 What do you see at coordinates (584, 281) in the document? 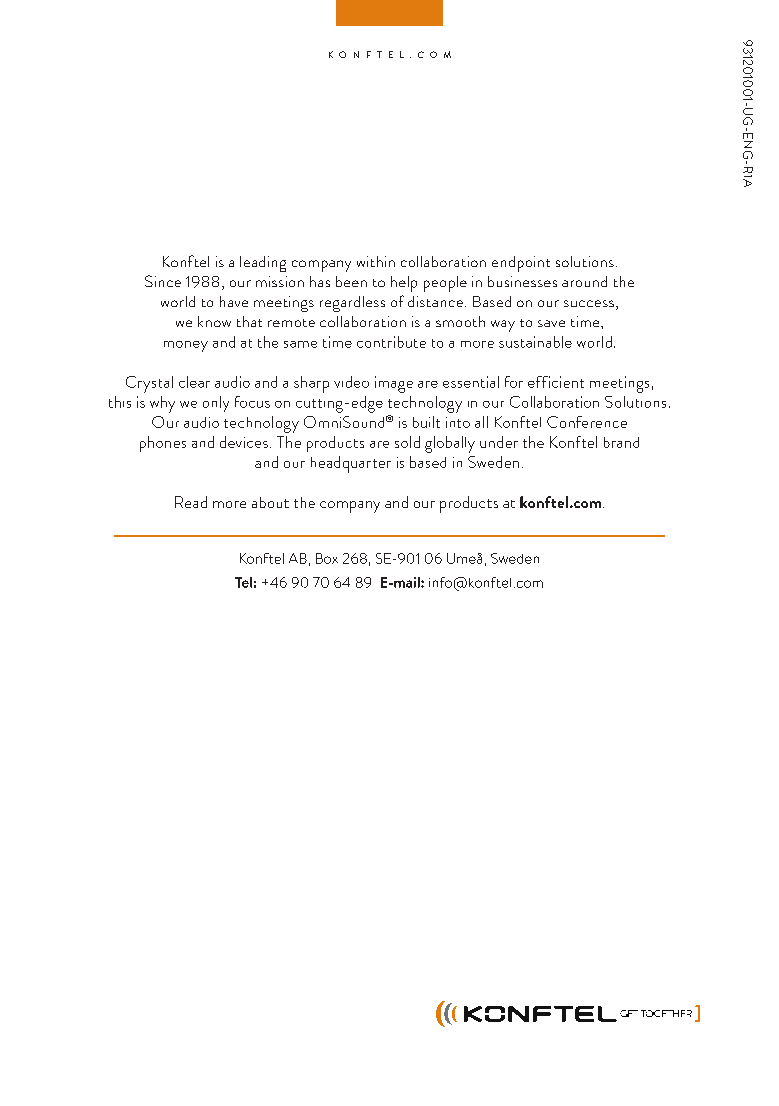
I see `around` at bounding box center [584, 281].
